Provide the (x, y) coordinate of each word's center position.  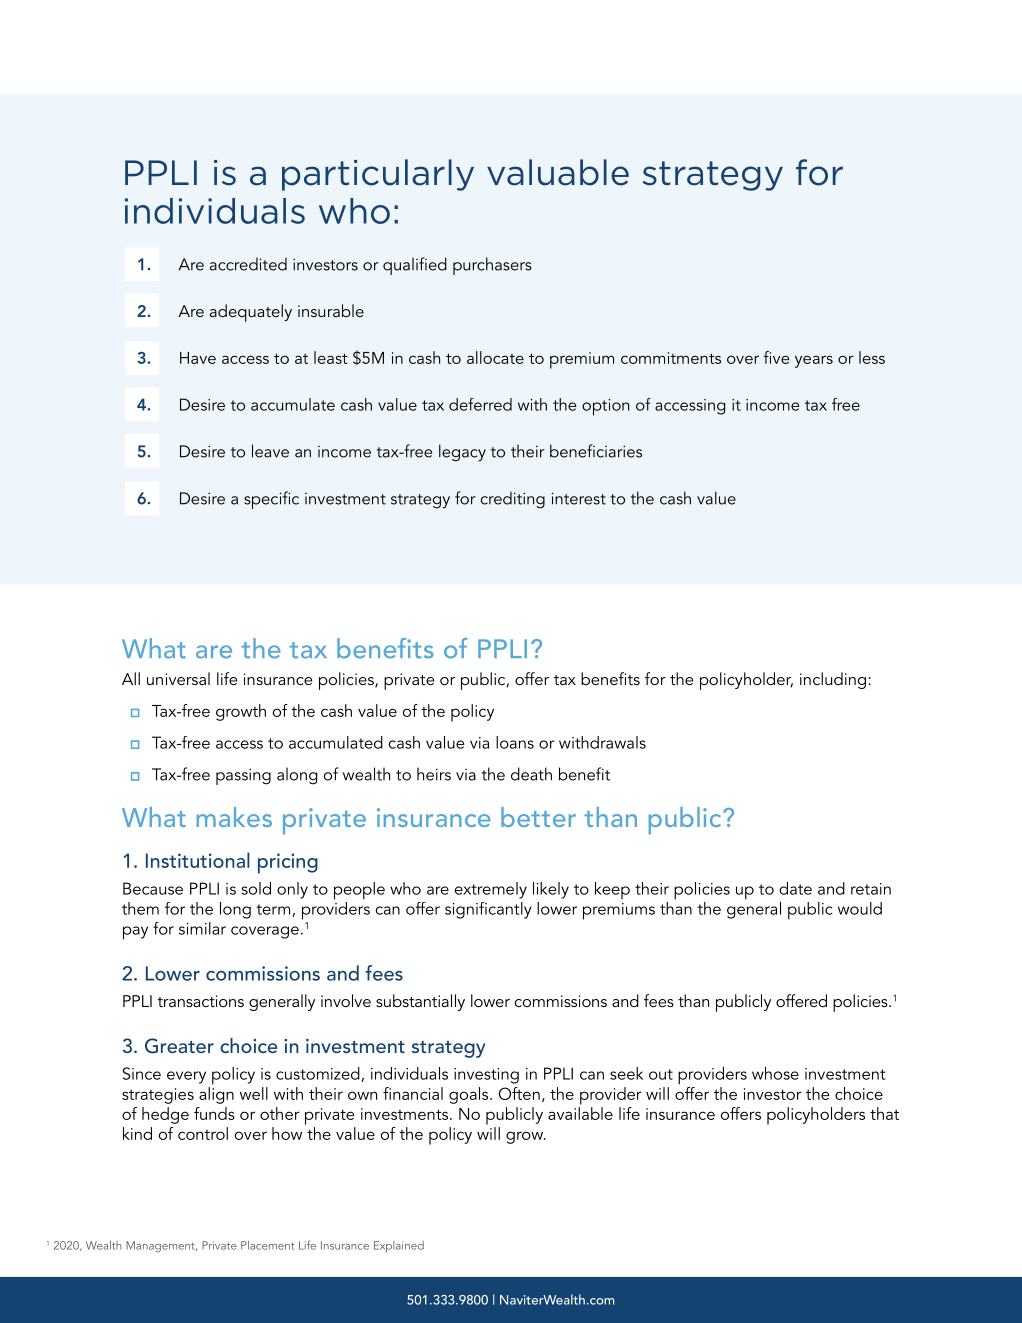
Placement (268, 1245)
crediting (513, 500)
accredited (248, 264)
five (776, 357)
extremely (491, 890)
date (795, 888)
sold (256, 888)
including (833, 680)
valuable (558, 172)
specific (271, 500)
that (884, 1113)
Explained (399, 1247)
